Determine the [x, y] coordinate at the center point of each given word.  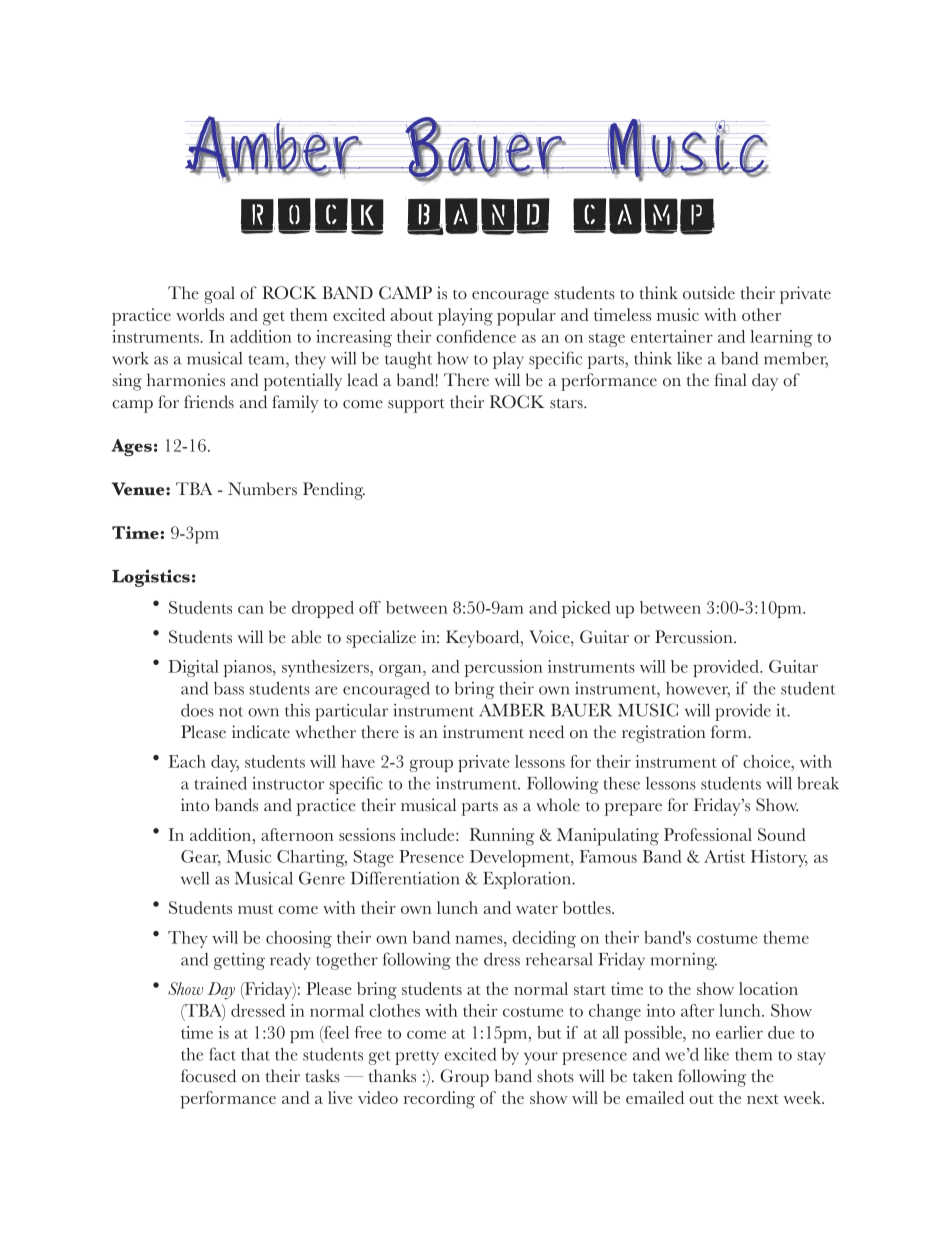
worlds [200, 314]
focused [208, 1076]
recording [439, 1100]
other [761, 314]
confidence [476, 336]
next [762, 1099]
